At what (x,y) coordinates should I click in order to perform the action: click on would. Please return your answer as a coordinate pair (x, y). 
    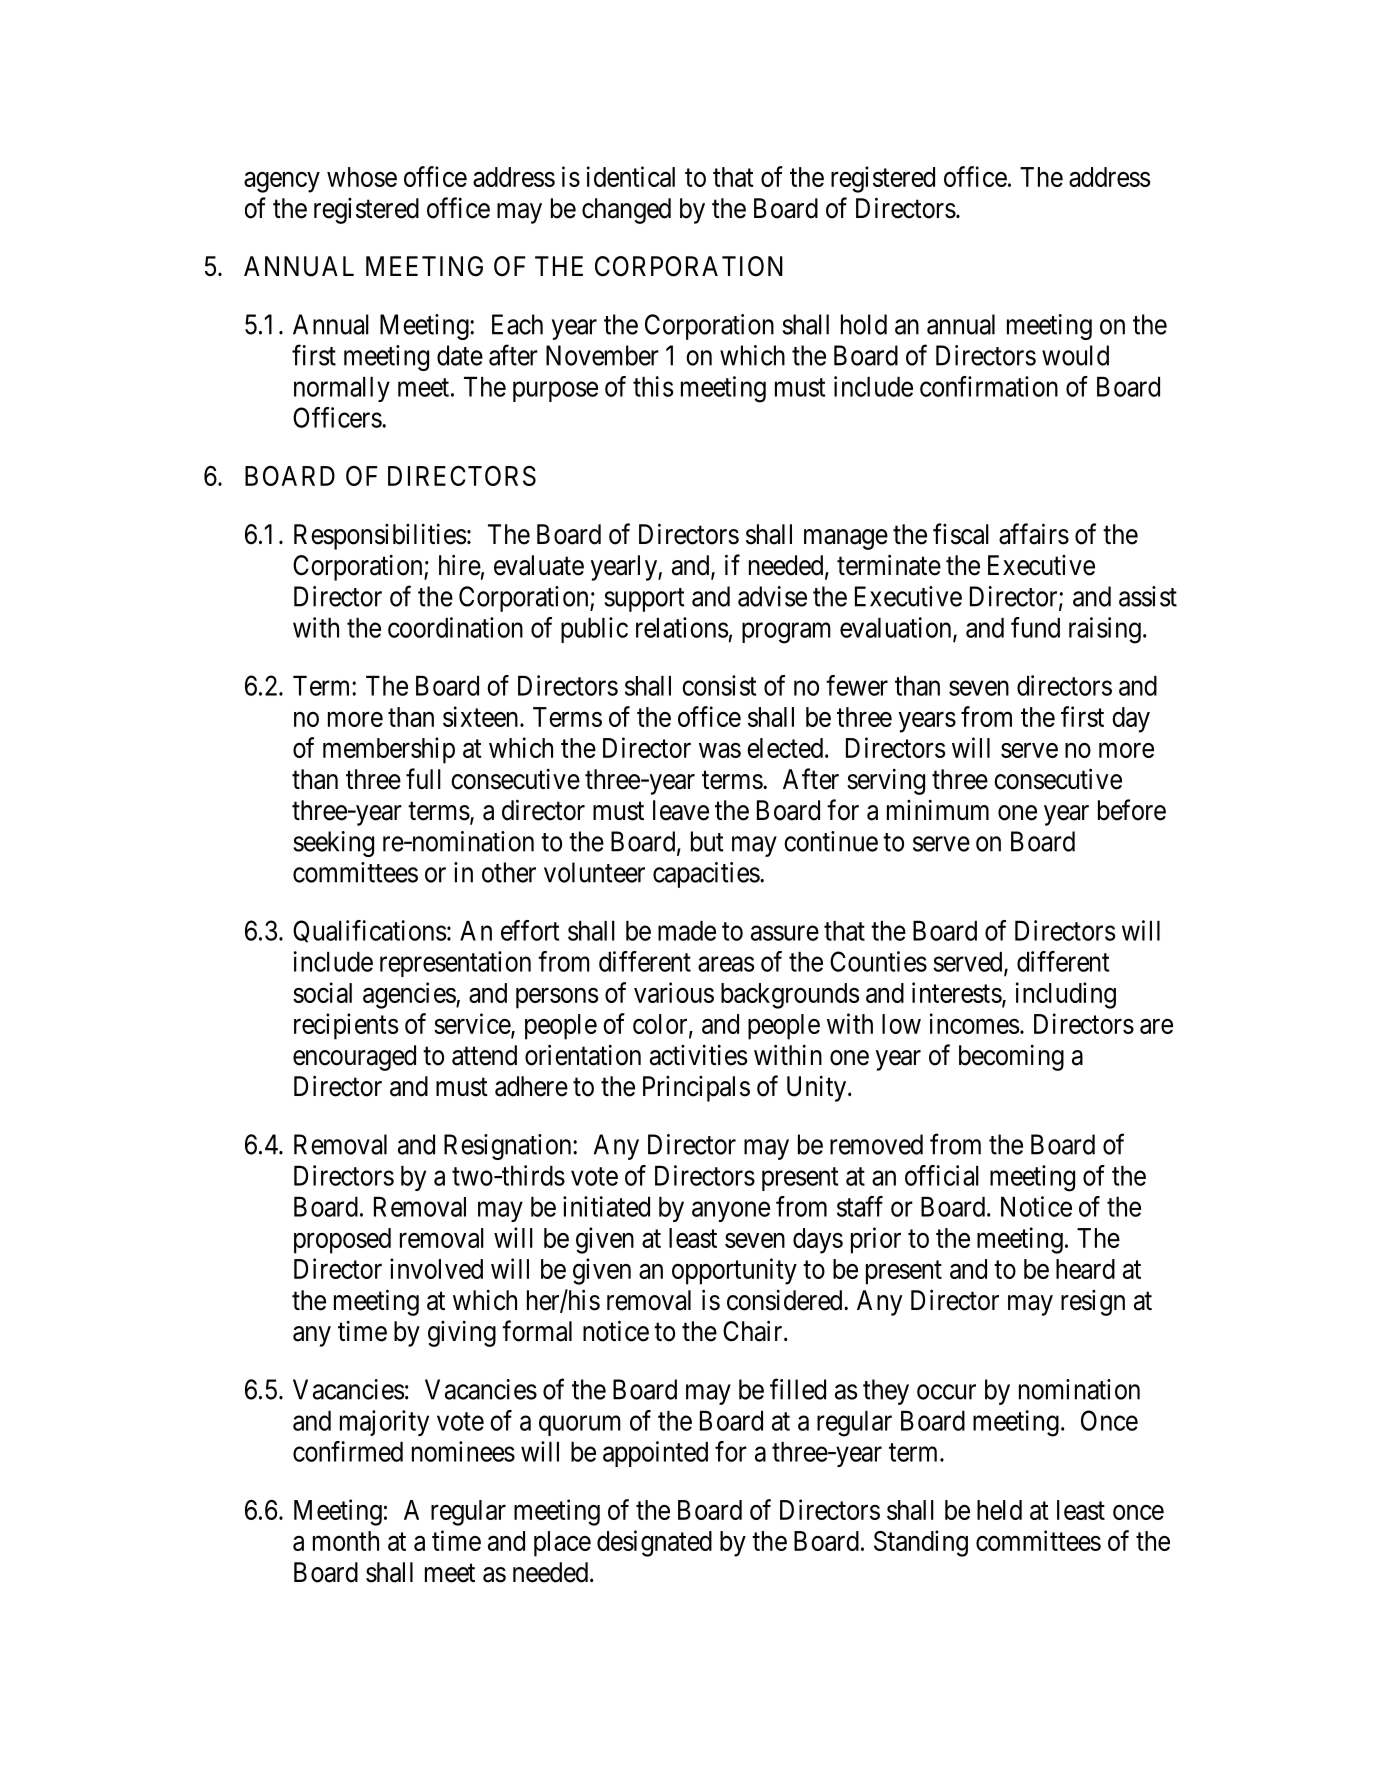
    Looking at the image, I should click on (1075, 355).
